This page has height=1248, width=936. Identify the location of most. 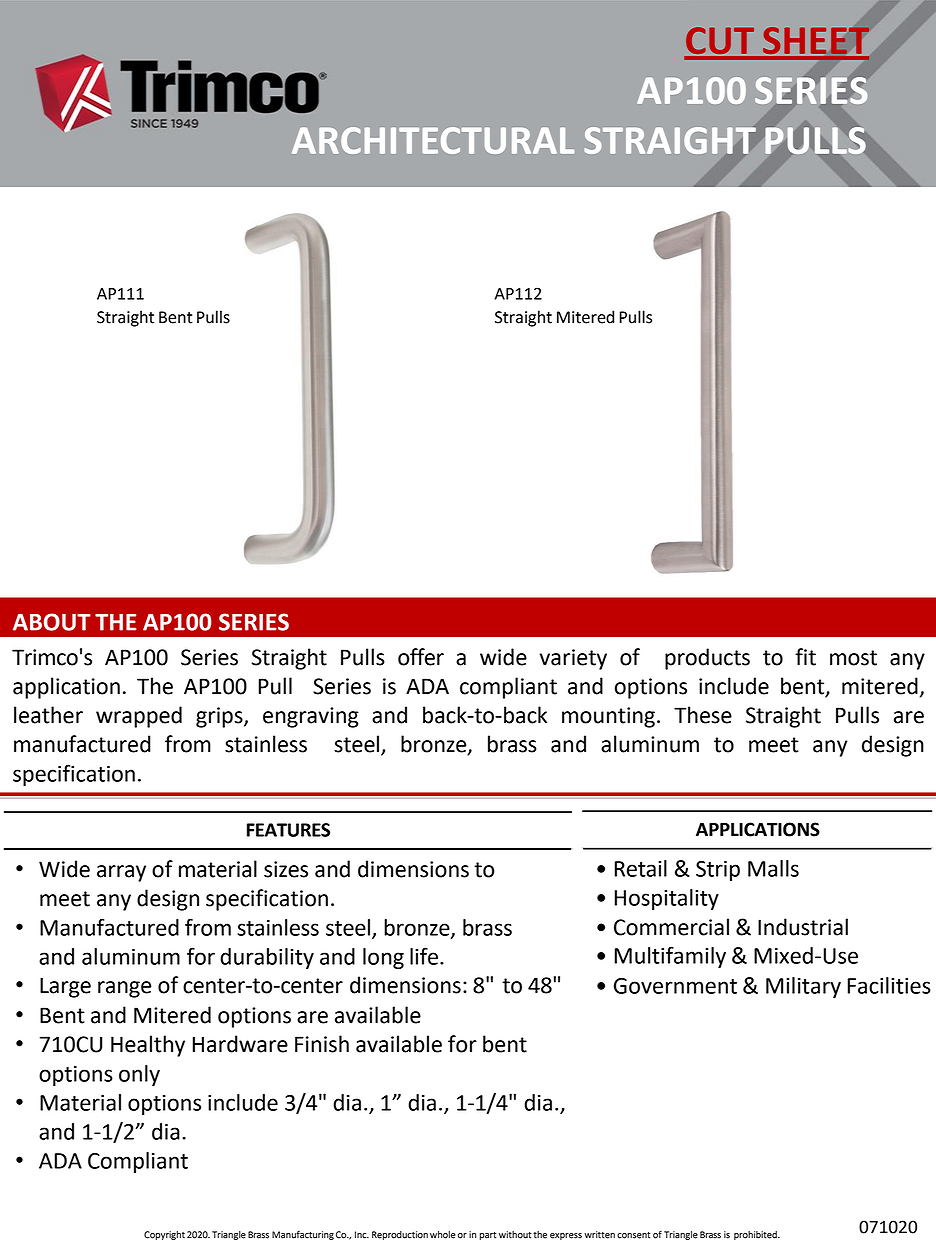
(853, 658).
